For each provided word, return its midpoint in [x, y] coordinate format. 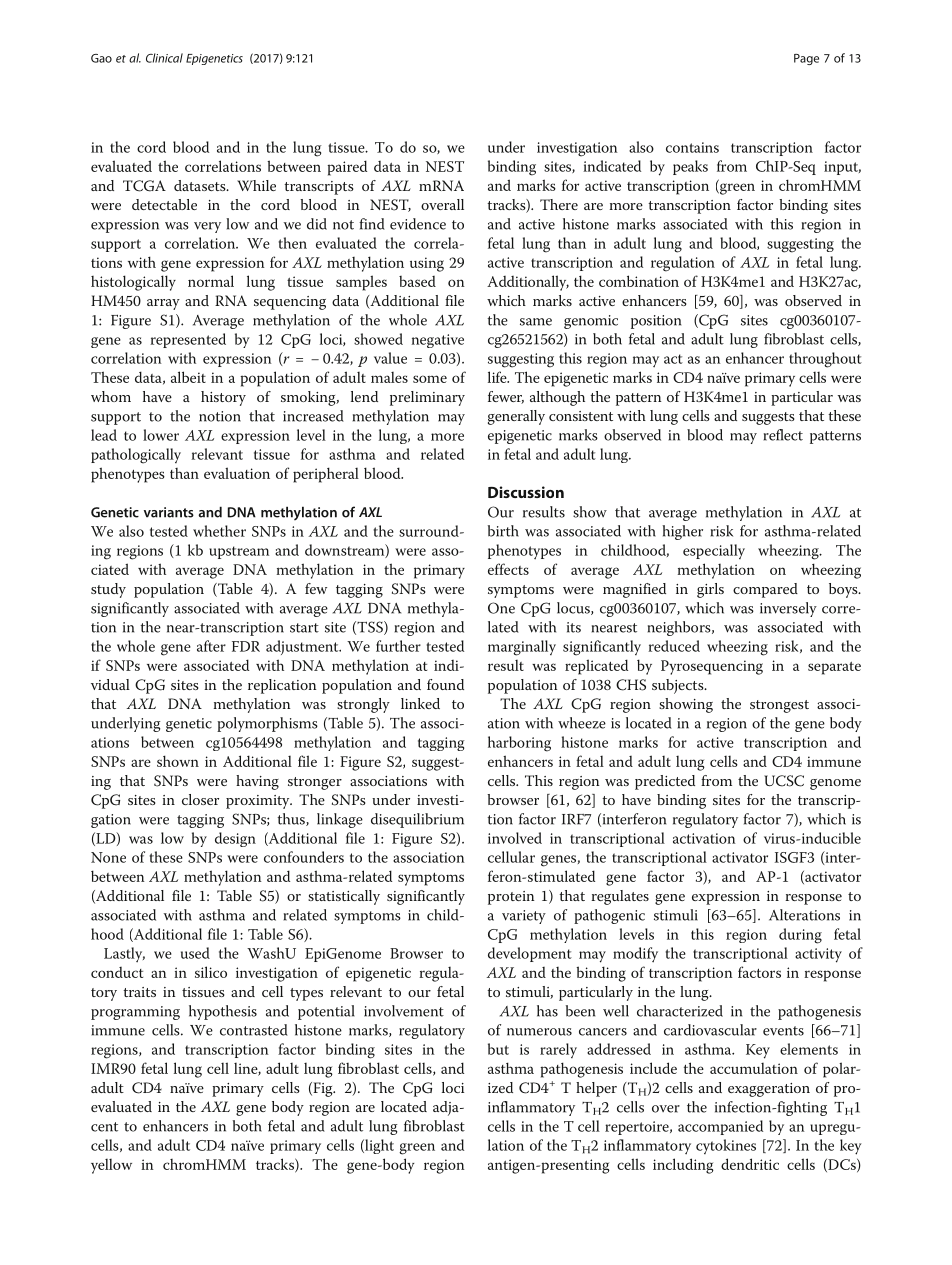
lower [161, 435]
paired [347, 168]
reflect [783, 435]
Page [806, 59]
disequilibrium [417, 820]
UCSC [784, 781]
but [498, 1049]
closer [200, 799]
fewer [506, 397]
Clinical [164, 58]
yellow [111, 1166]
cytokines [726, 1146]
